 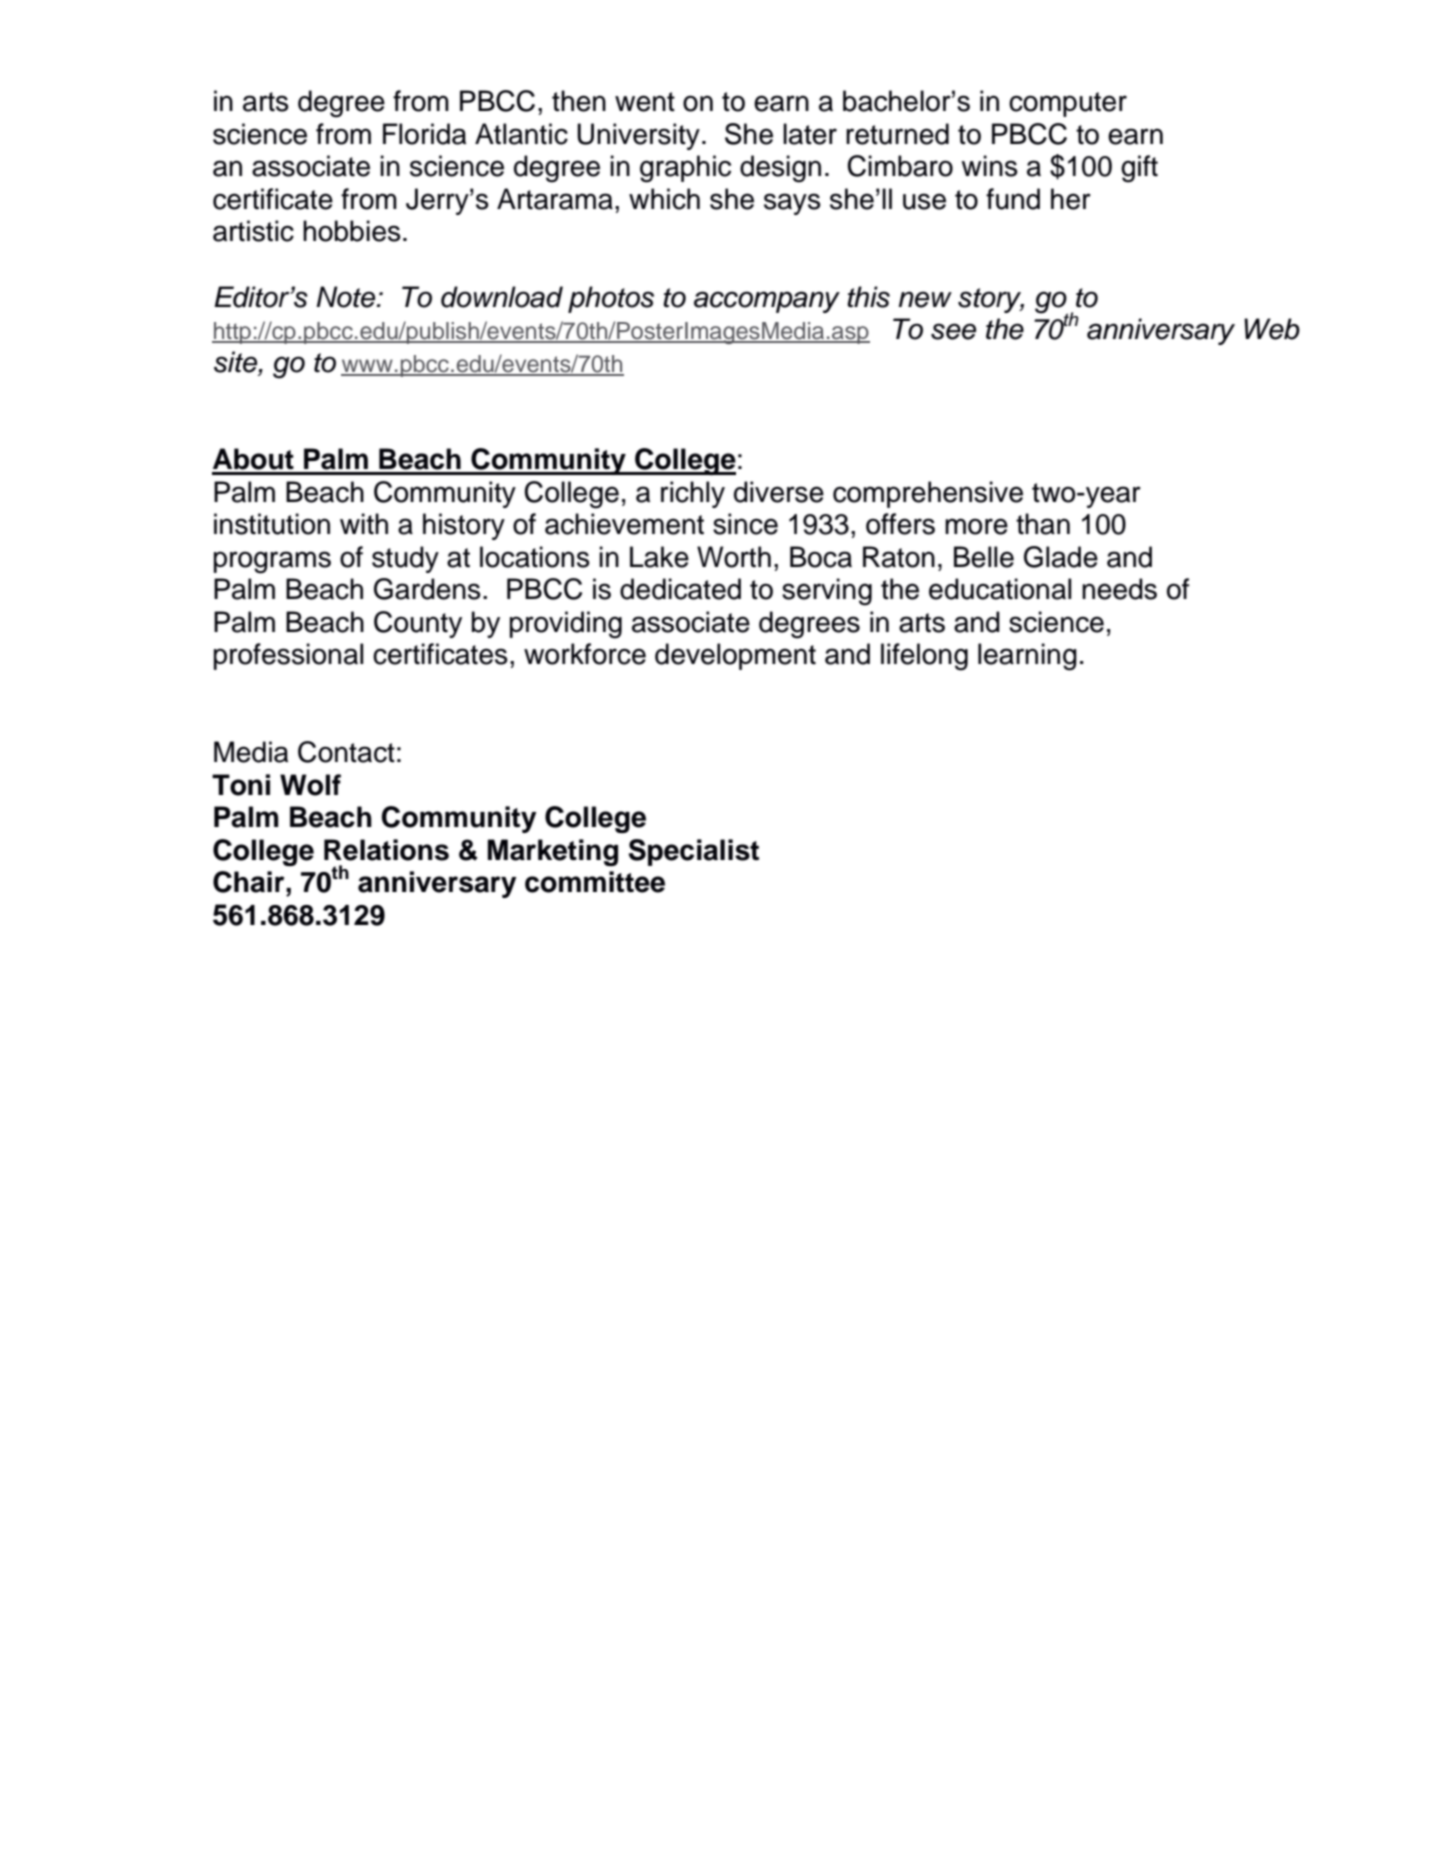 What do you see at coordinates (735, 656) in the document?
I see `development` at bounding box center [735, 656].
